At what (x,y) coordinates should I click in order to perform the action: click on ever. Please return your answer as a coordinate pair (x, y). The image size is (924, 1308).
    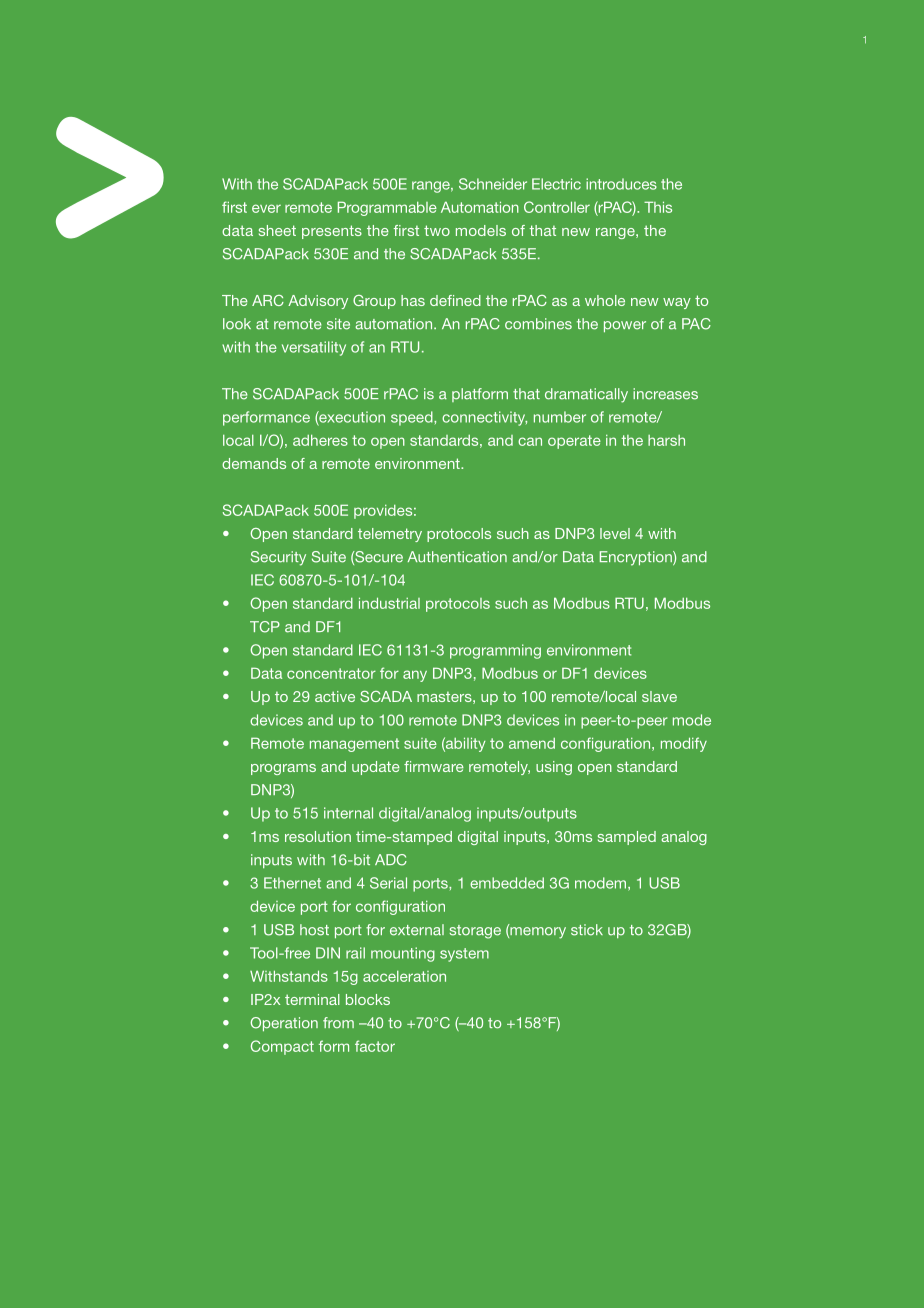
    Looking at the image, I should click on (266, 208).
